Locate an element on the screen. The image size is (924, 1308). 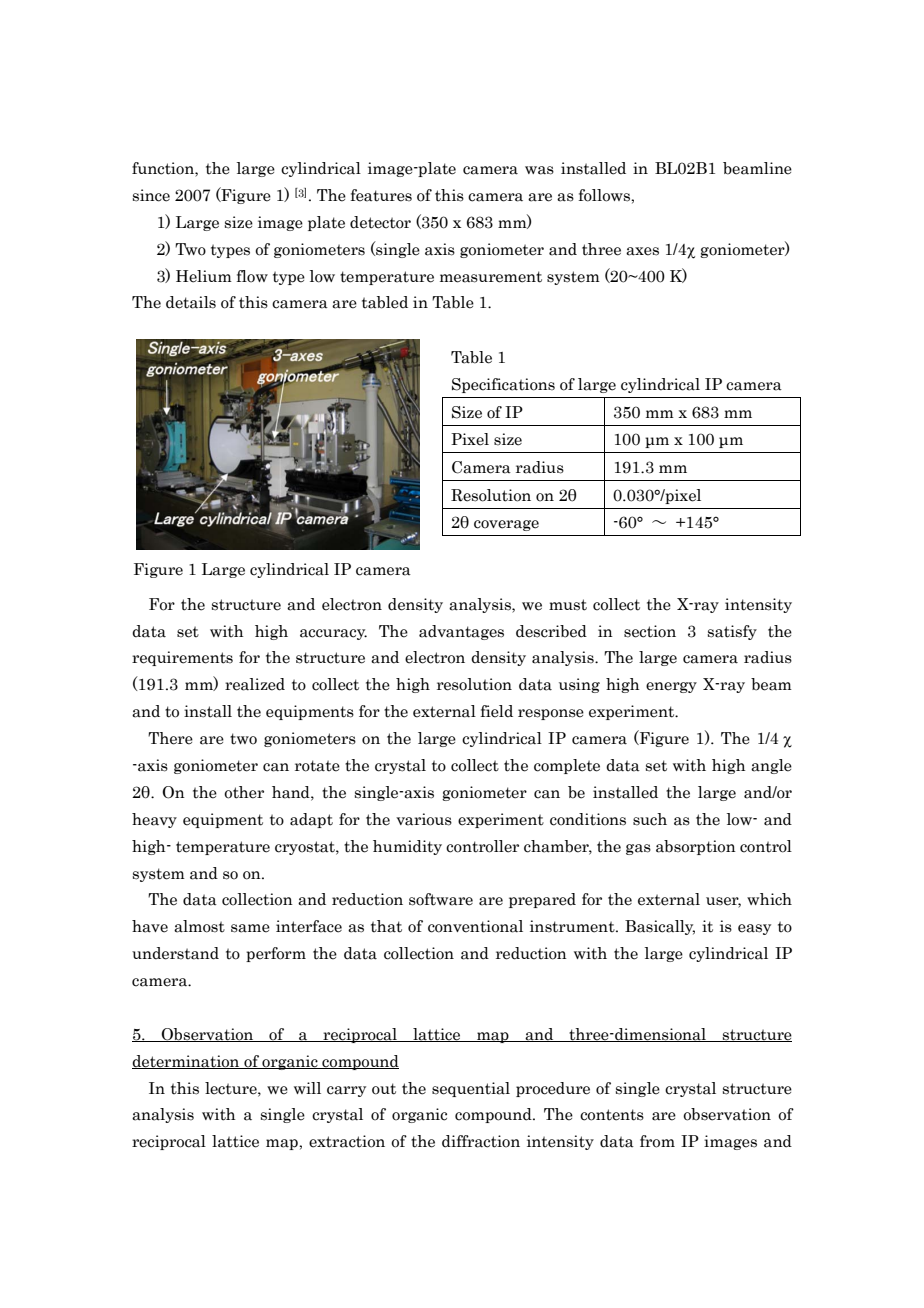
sequential is located at coordinates (471, 1089).
